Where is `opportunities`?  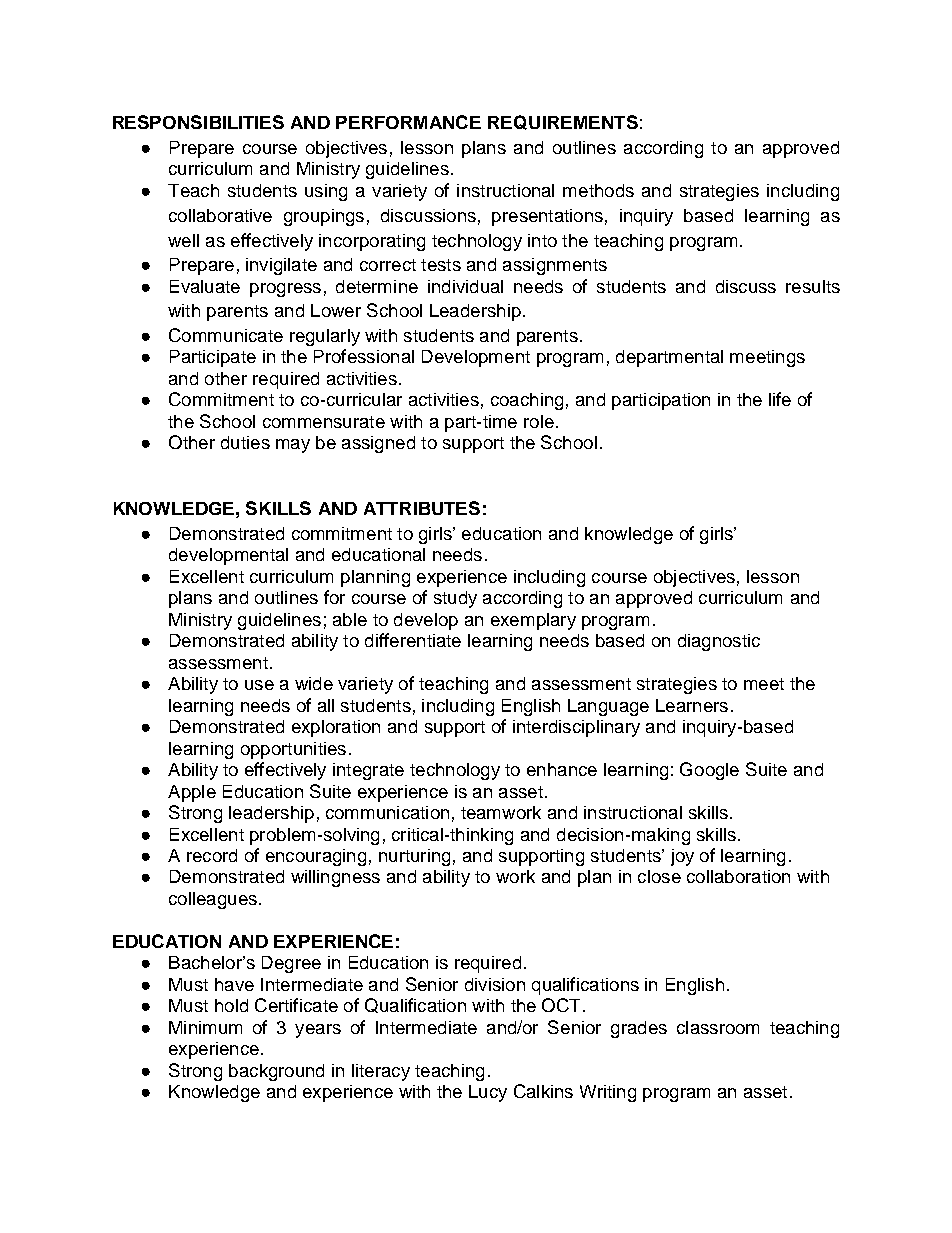 opportunities is located at coordinates (293, 750).
